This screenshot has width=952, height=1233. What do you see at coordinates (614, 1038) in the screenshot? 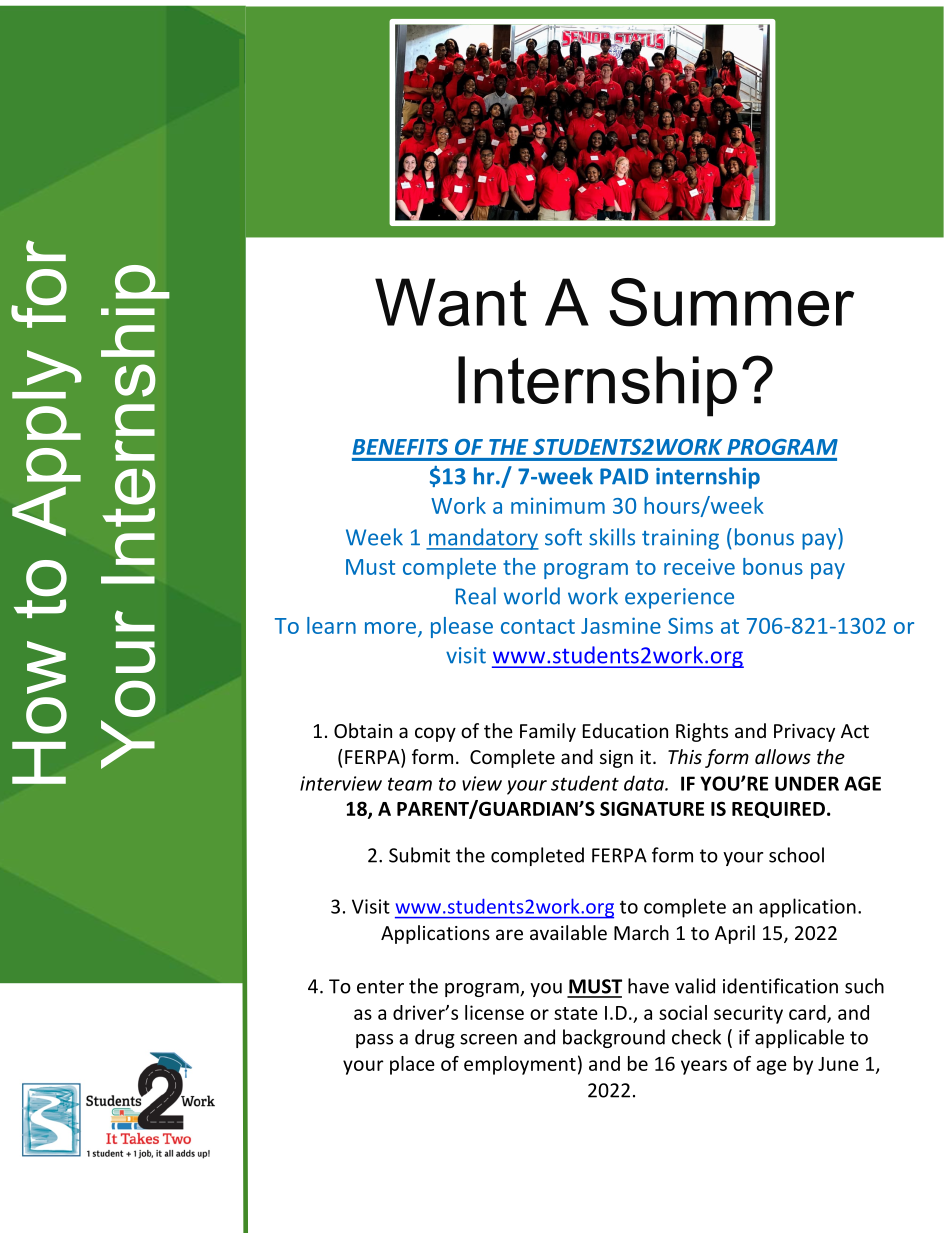
I see `background` at bounding box center [614, 1038].
